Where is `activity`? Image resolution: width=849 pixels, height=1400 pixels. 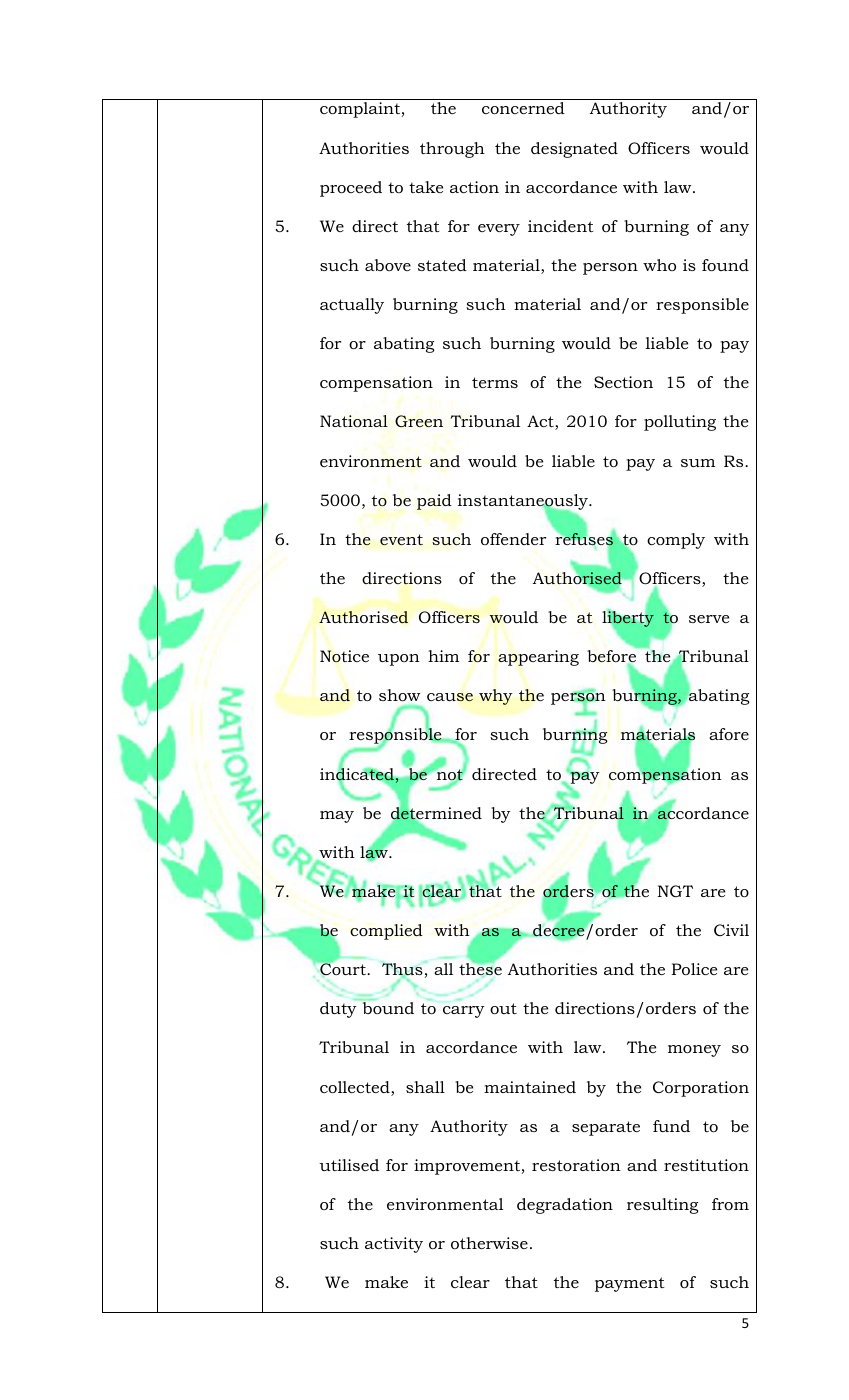 activity is located at coordinates (394, 1245).
